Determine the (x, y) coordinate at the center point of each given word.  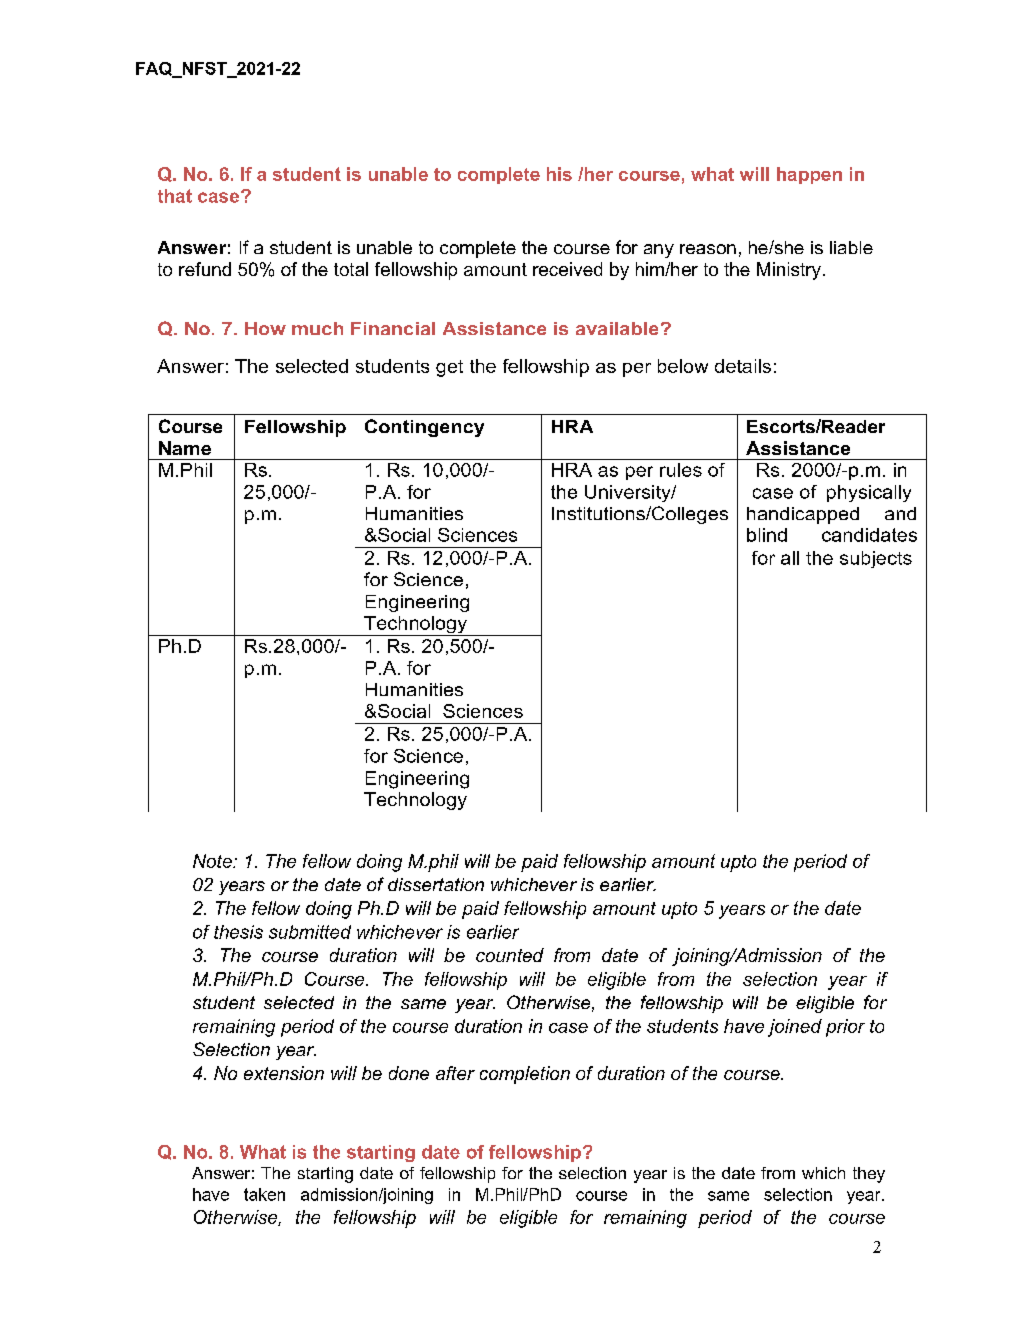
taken (264, 1194)
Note (213, 861)
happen (809, 175)
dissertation (436, 884)
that (175, 196)
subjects (876, 559)
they (869, 1175)
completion (525, 1075)
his (559, 174)
